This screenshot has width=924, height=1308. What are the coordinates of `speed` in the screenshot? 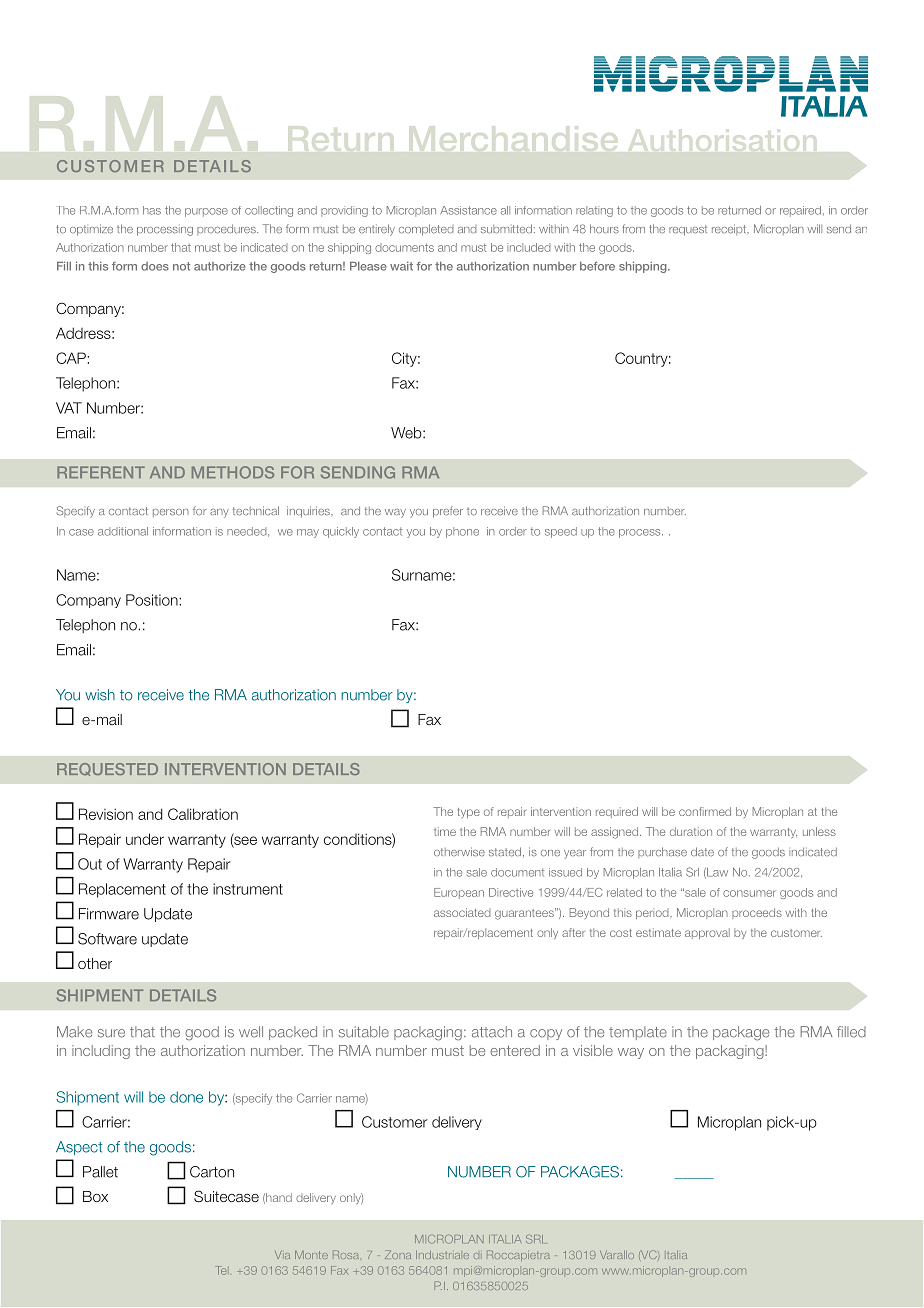 It's located at (561, 532).
